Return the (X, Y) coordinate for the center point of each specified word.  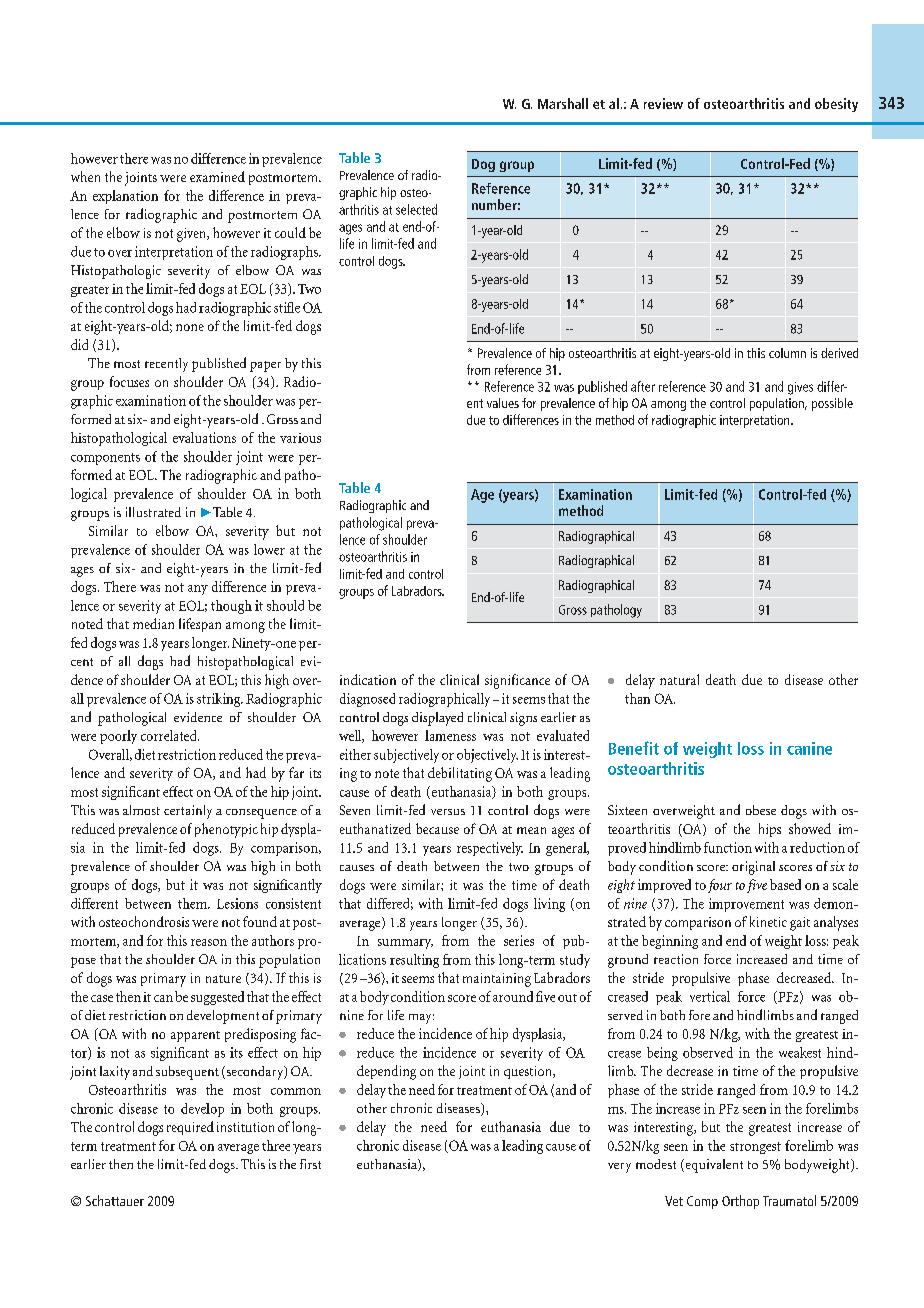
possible (832, 404)
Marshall (563, 103)
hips (770, 830)
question (529, 1072)
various (300, 438)
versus (448, 812)
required (190, 1128)
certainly (188, 812)
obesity (836, 105)
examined (217, 176)
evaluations (204, 437)
